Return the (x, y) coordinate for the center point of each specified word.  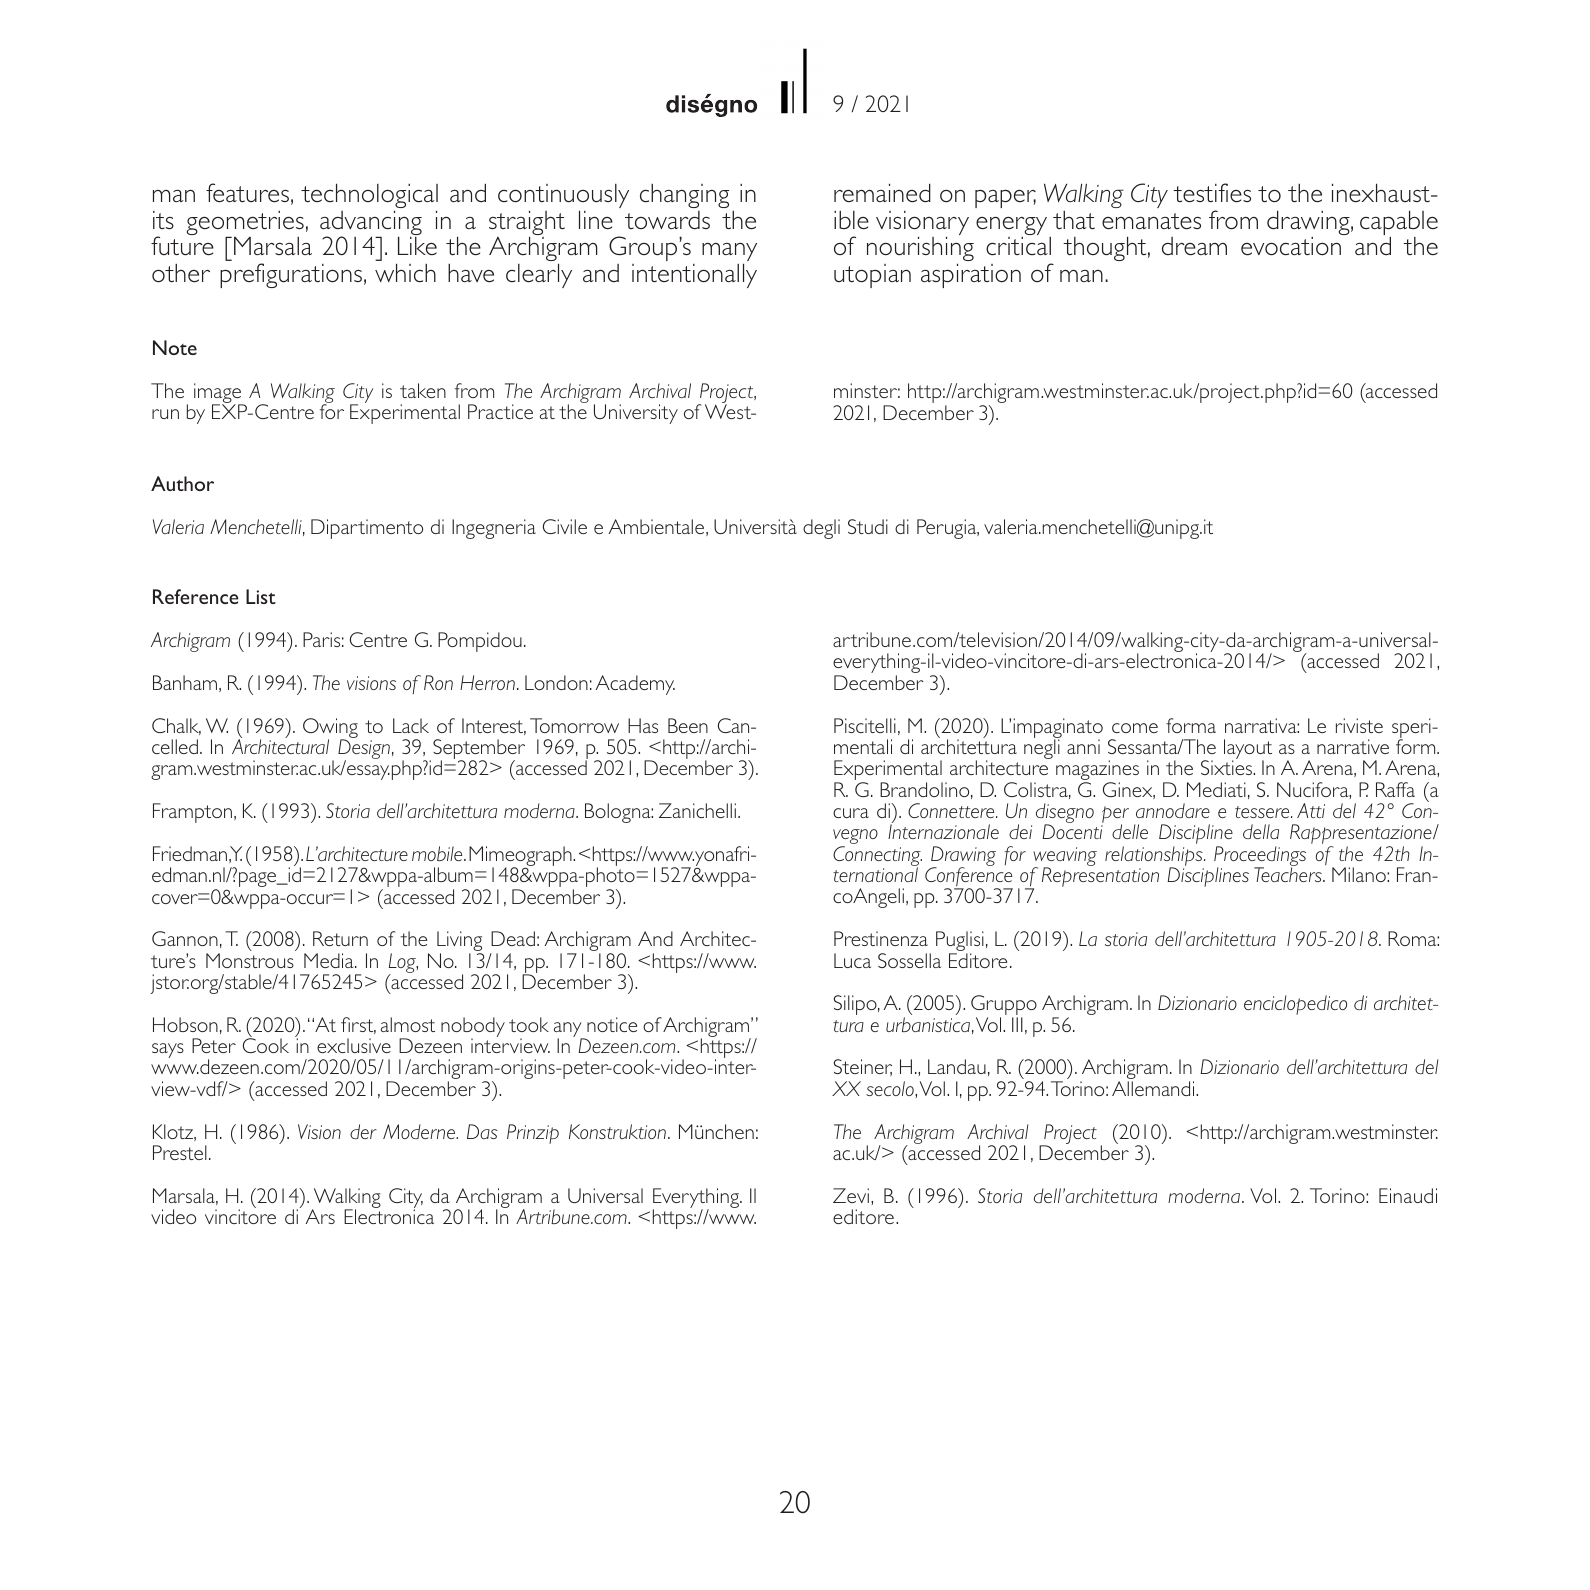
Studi (868, 526)
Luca (852, 960)
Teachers (1289, 874)
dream (1194, 246)
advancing (371, 224)
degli (821, 529)
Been (688, 725)
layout (1248, 750)
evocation (1291, 246)
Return (340, 938)
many (729, 253)
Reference (196, 596)
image (219, 394)
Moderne (420, 1131)
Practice (500, 411)
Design (364, 749)
